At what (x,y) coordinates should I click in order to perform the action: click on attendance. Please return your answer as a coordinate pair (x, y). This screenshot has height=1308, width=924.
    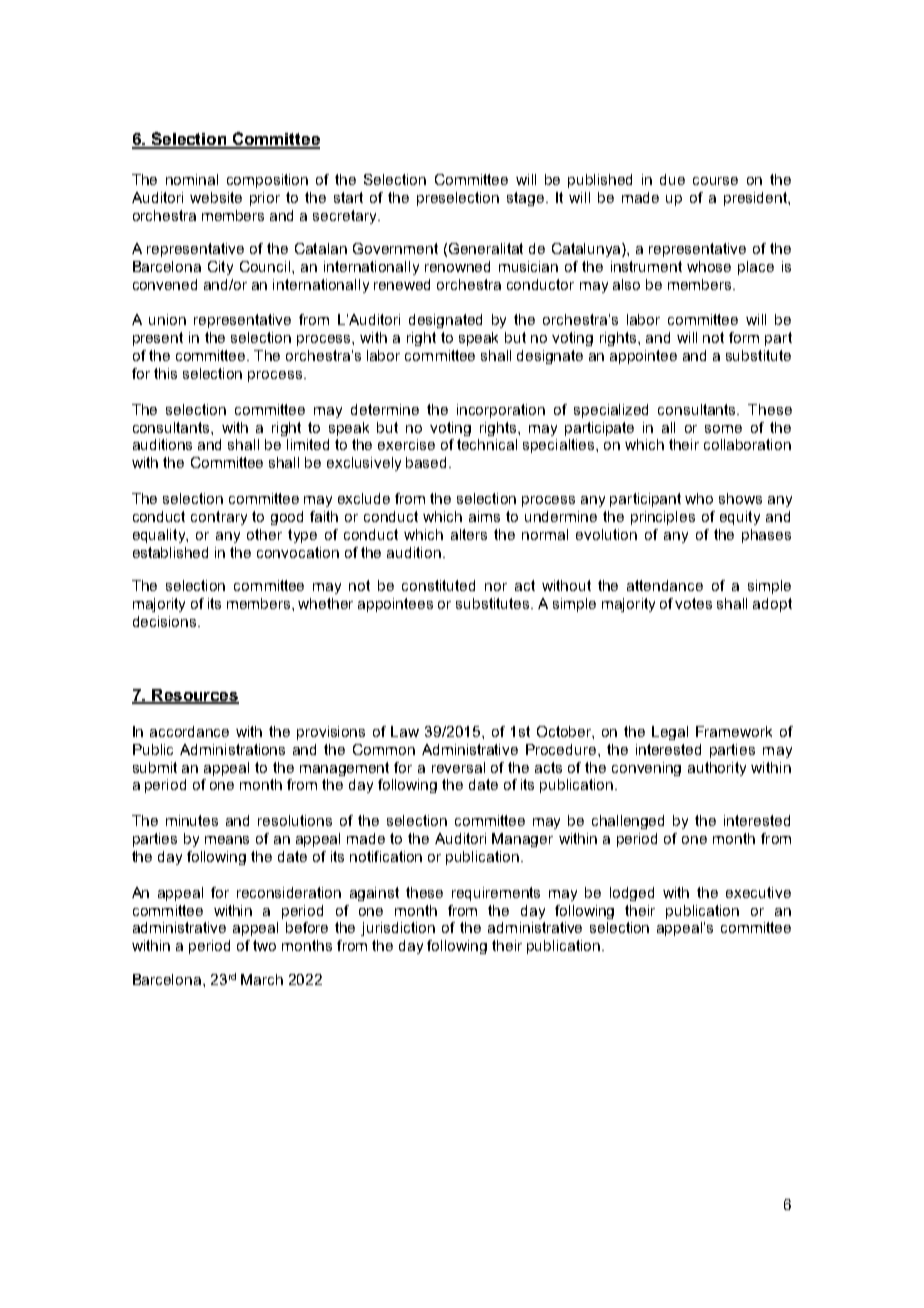
    Looking at the image, I should click on (665, 585).
